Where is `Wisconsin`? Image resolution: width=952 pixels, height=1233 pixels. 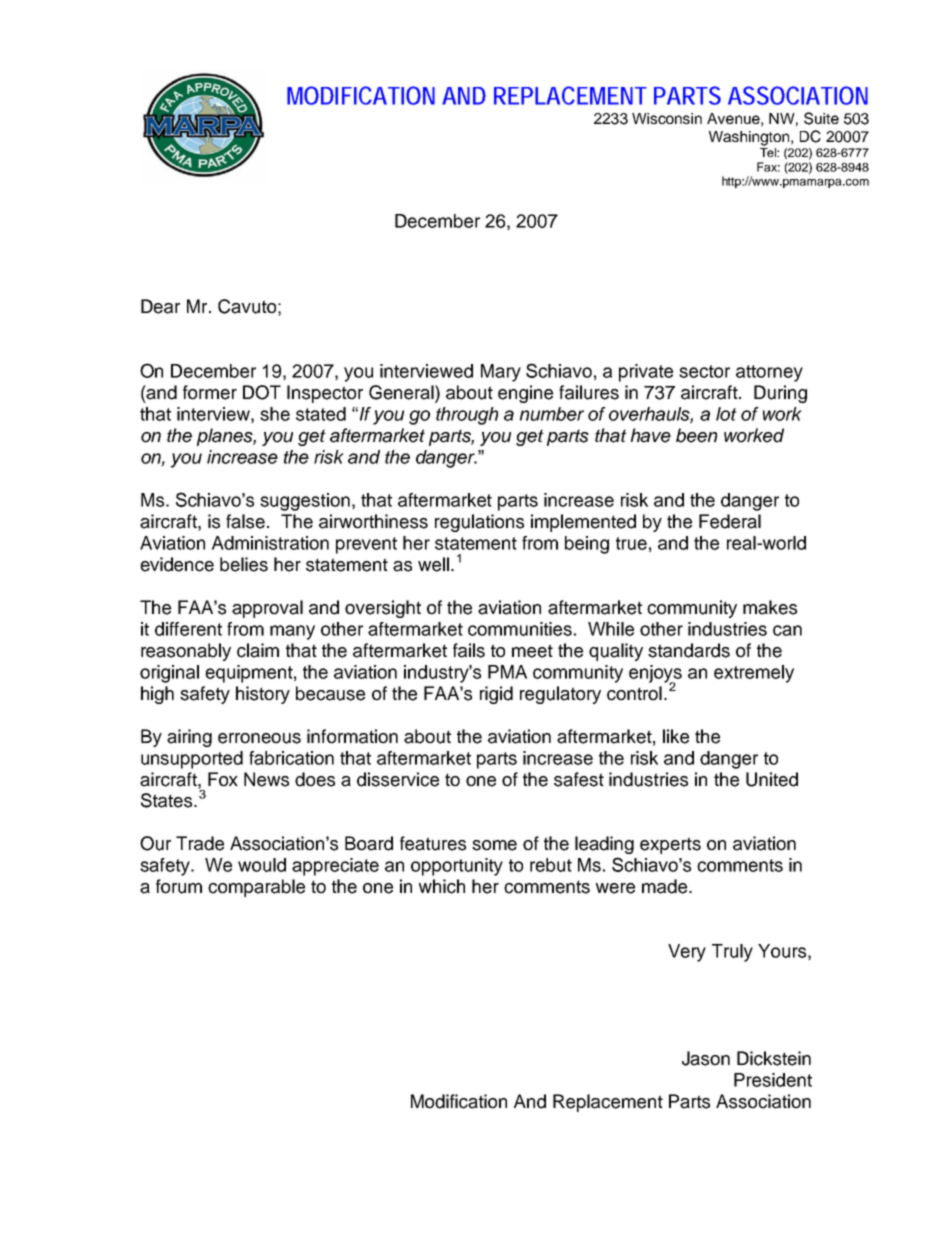 Wisconsin is located at coordinates (667, 118).
